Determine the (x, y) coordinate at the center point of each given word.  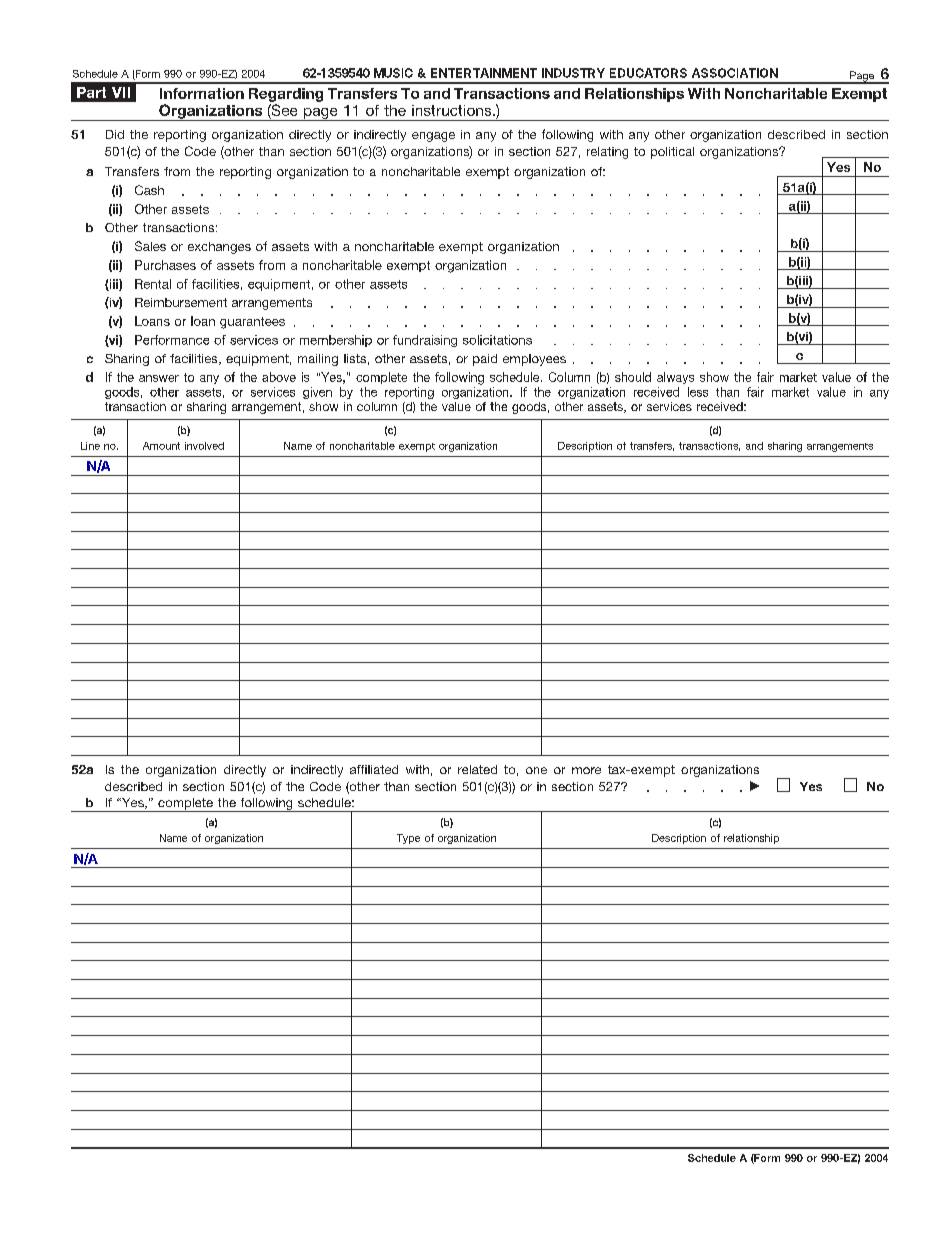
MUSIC (393, 73)
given (317, 393)
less (698, 392)
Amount (161, 446)
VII (121, 92)
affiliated (374, 769)
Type (408, 839)
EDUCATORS (648, 73)
